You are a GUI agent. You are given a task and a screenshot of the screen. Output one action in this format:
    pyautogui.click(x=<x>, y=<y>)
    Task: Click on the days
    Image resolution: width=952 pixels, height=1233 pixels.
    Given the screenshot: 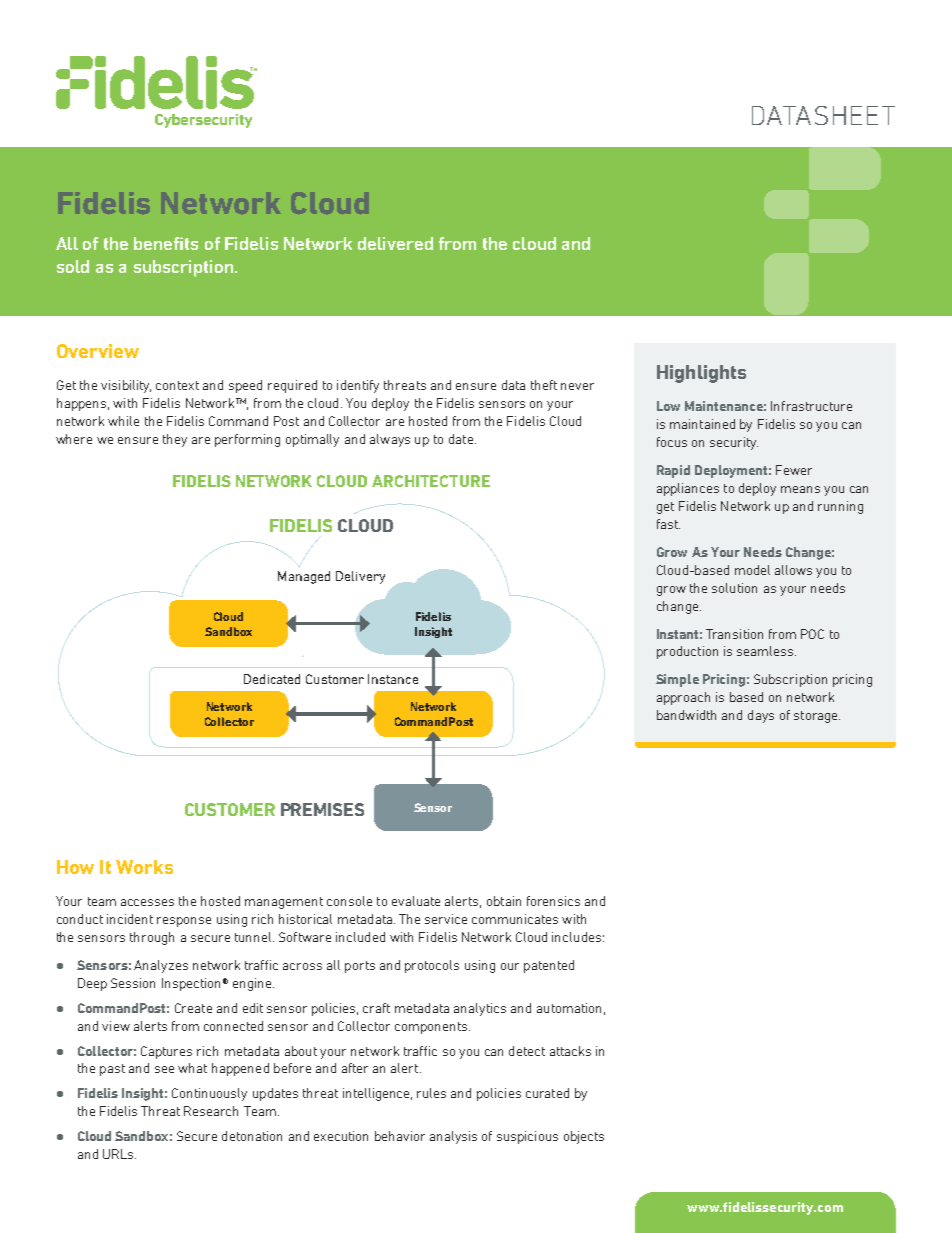 What is the action you would take?
    pyautogui.click(x=761, y=716)
